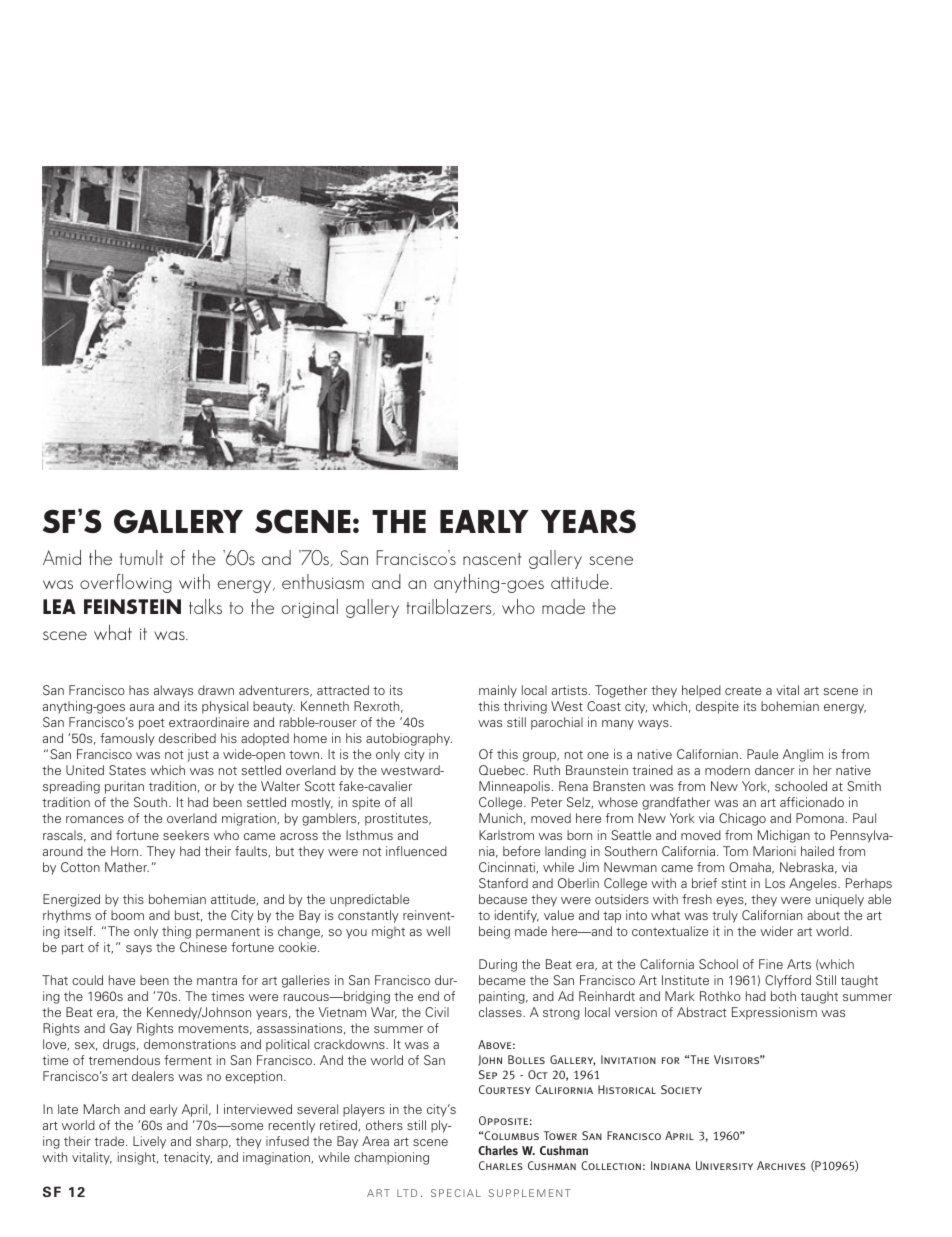 The image size is (952, 1237). Describe the element at coordinates (725, 916) in the screenshot. I see `truly` at that location.
